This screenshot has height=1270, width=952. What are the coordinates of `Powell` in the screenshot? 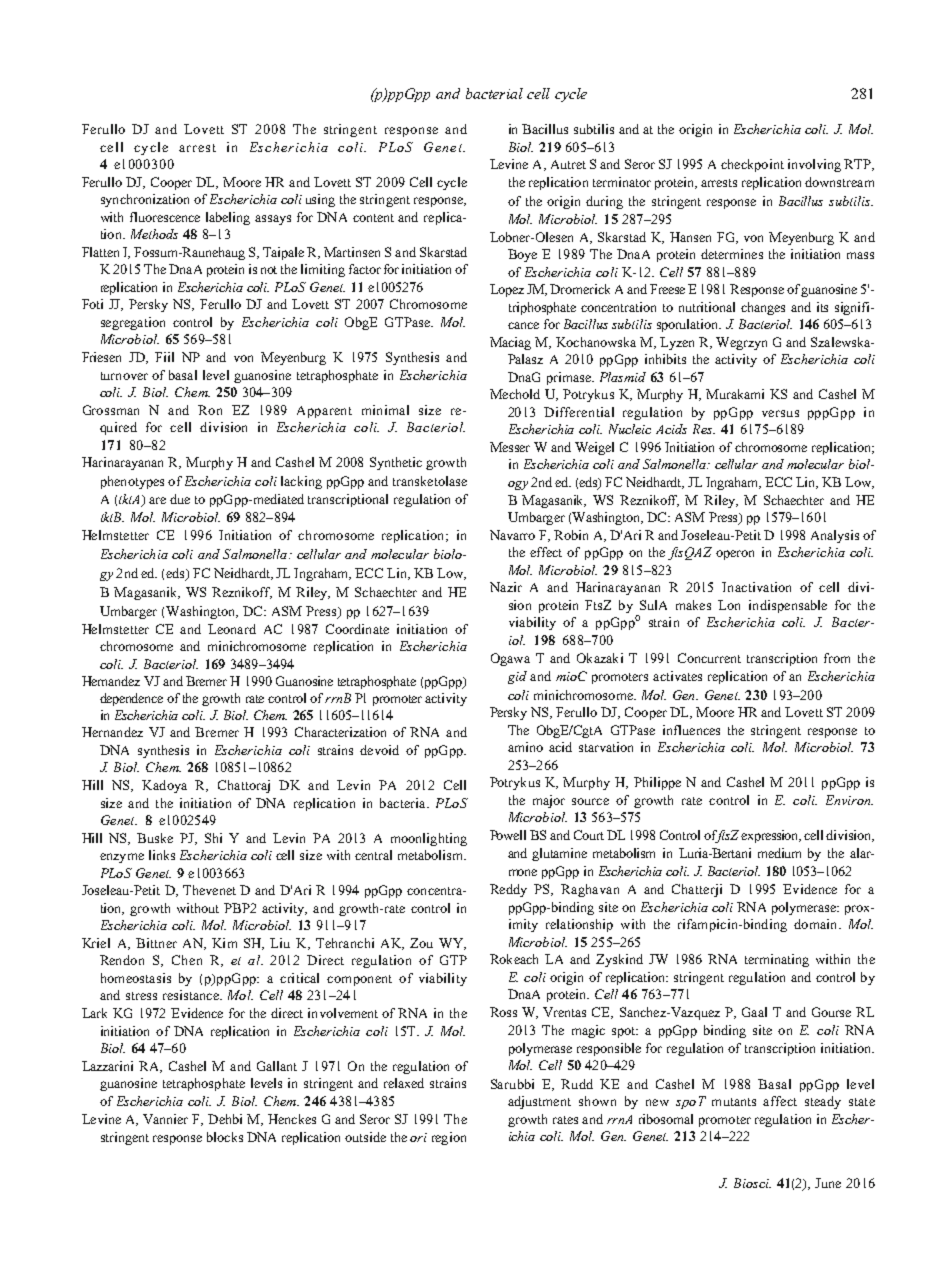 It's located at (508, 835).
